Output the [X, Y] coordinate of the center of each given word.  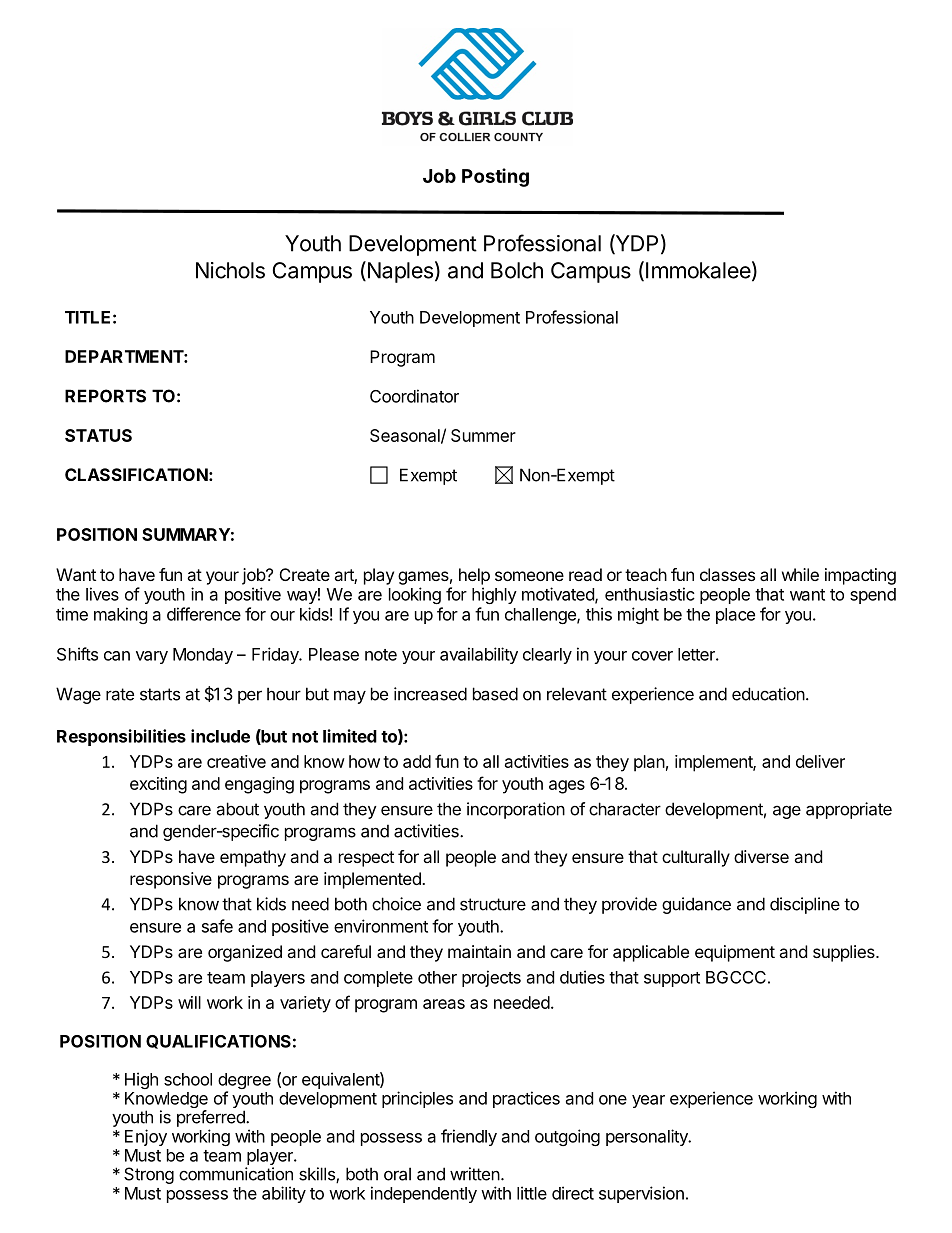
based [495, 694]
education [768, 694]
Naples [399, 272]
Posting [495, 177]
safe [217, 926]
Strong [149, 1175]
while [800, 574]
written [475, 1174]
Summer [483, 435]
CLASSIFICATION [136, 474]
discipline [805, 905]
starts [160, 694]
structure [493, 904]
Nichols [230, 270]
